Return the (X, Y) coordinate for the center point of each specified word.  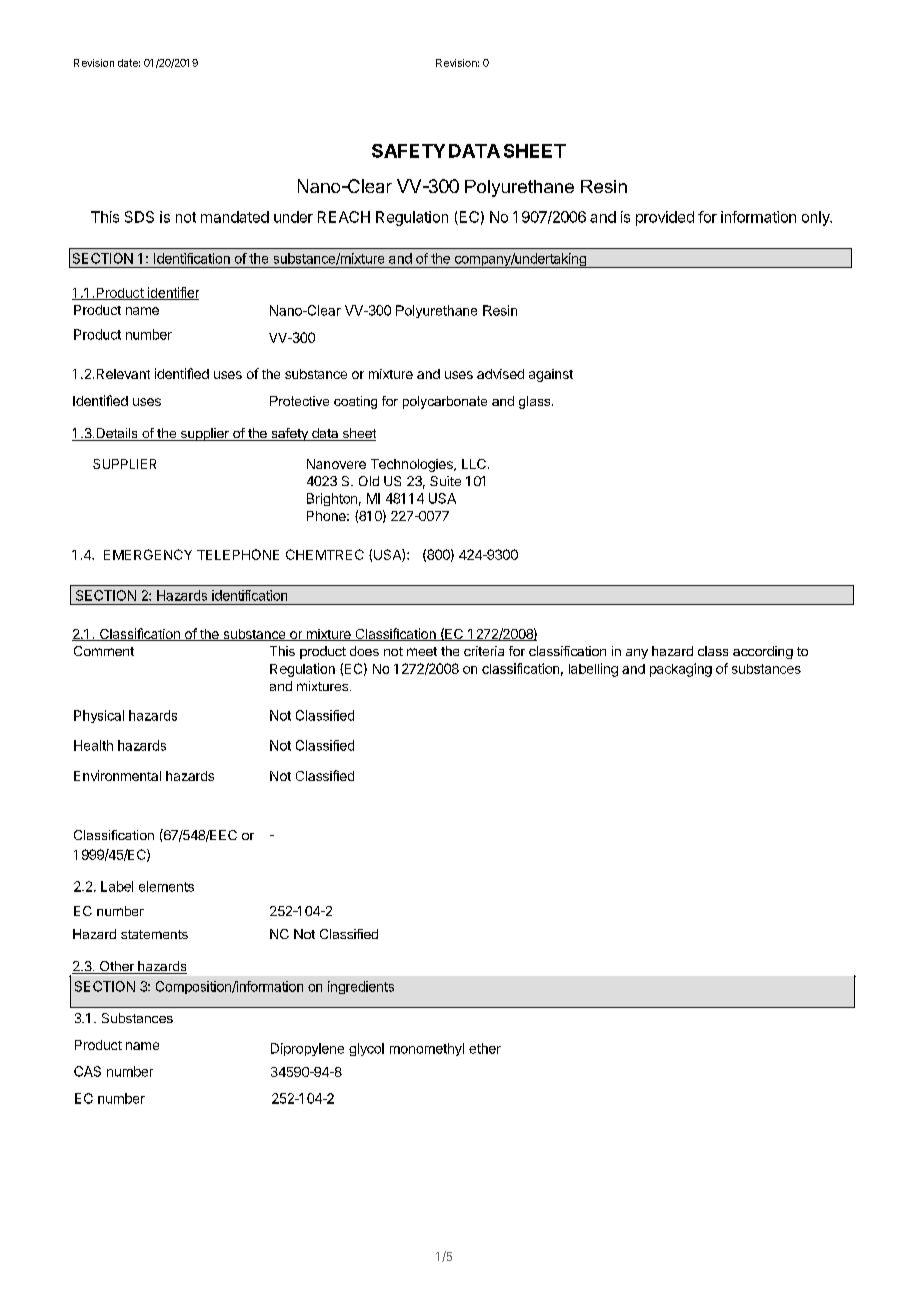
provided (665, 218)
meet (422, 651)
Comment (104, 651)
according (763, 652)
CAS (87, 1071)
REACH (344, 217)
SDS (139, 217)
